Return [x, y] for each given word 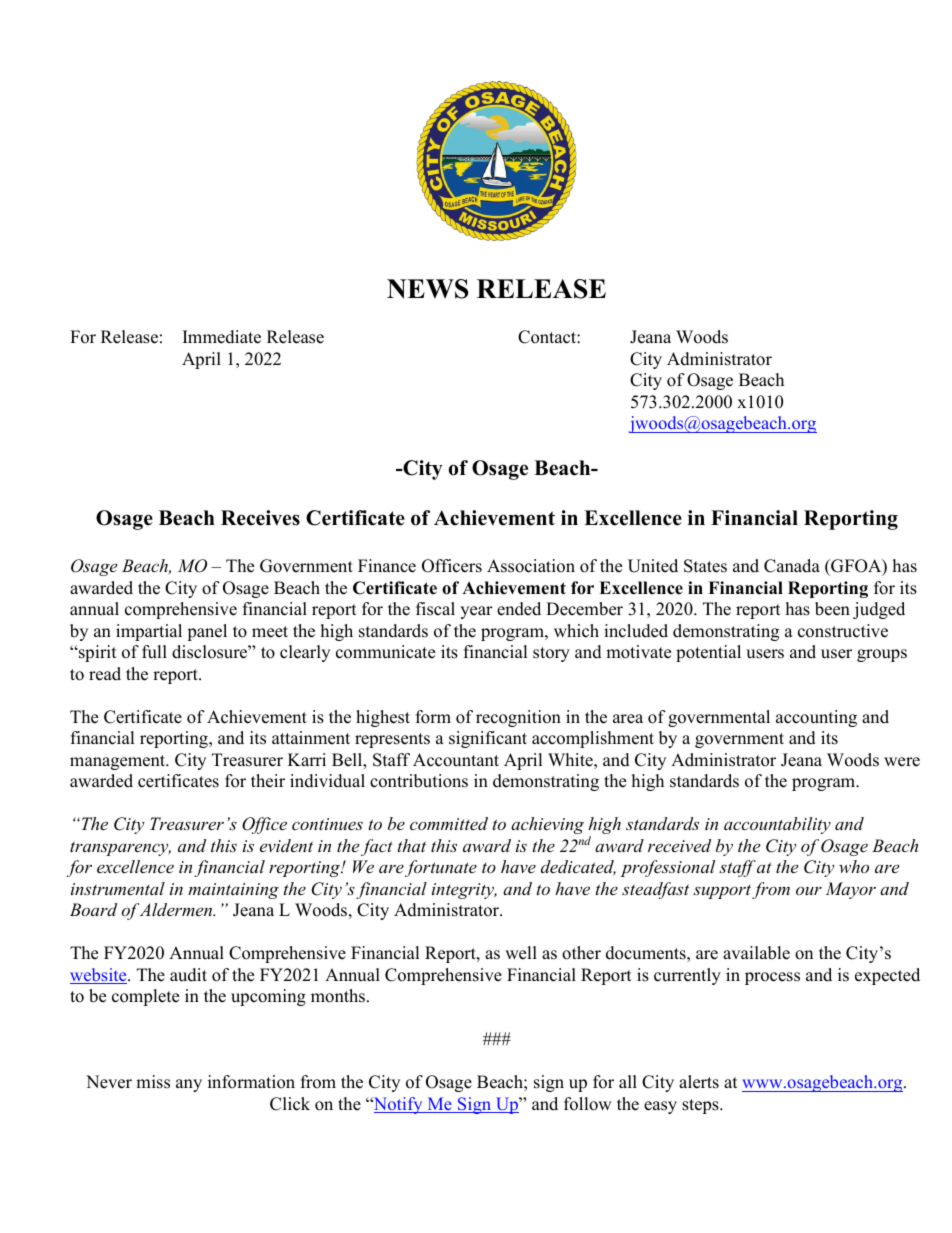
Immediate [222, 337]
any [189, 1085]
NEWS [427, 289]
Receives [260, 518]
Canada [792, 566]
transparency [120, 848]
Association [531, 566]
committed [449, 823]
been [832, 609]
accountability [777, 825]
